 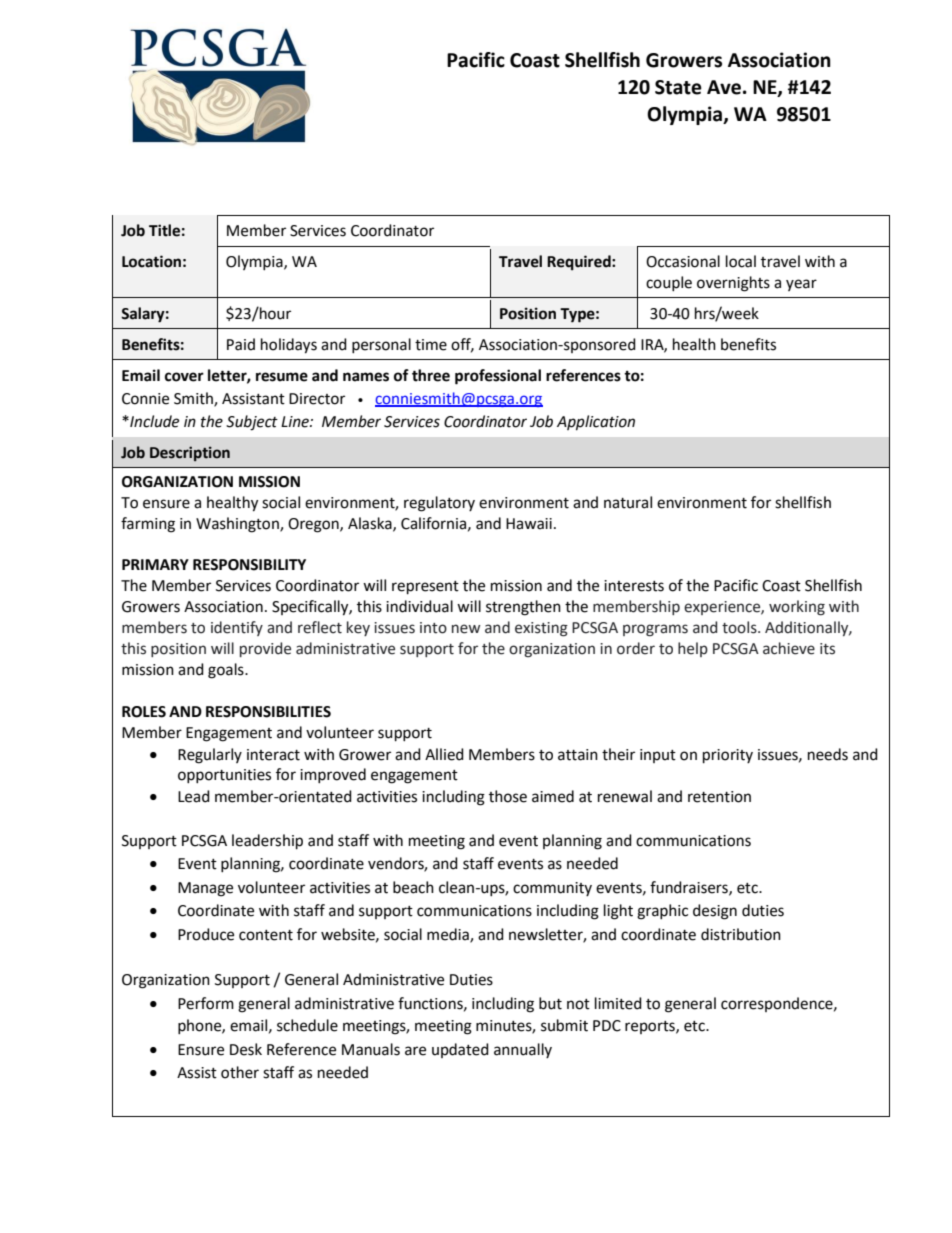 I want to click on limited, so click(x=618, y=1003).
